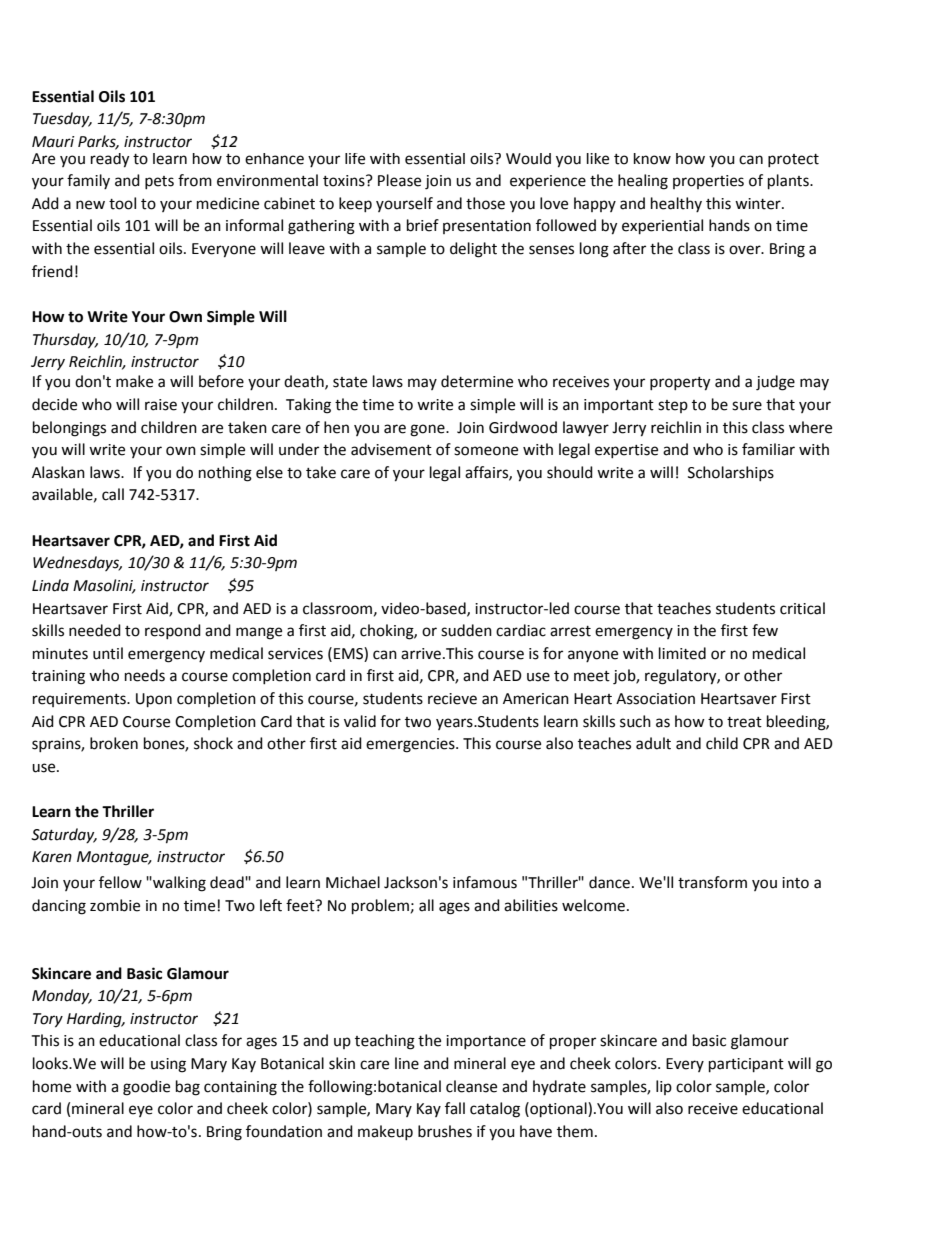 This screenshot has width=952, height=1233. I want to click on ready, so click(110, 160).
